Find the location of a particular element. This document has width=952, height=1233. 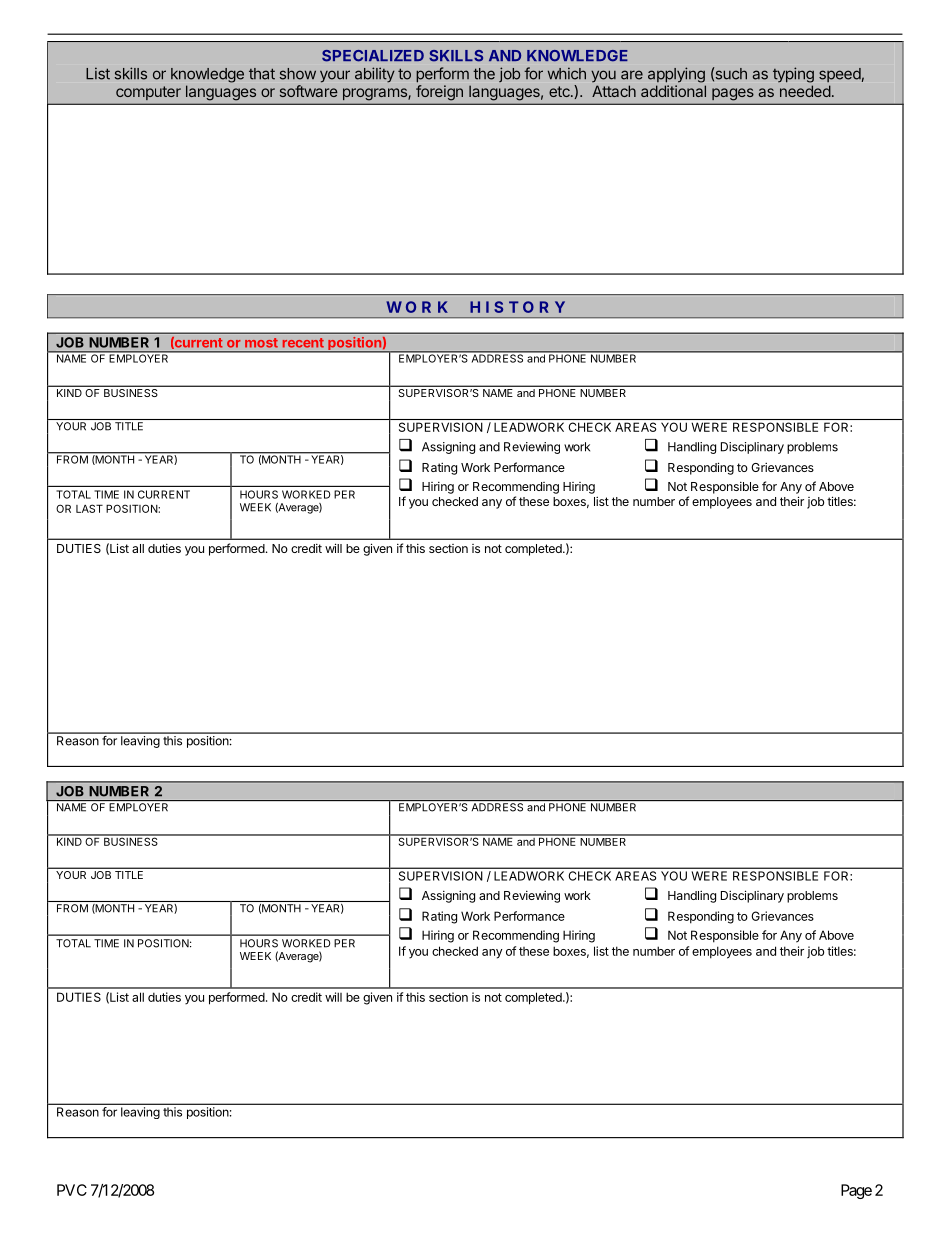

PVC is located at coordinates (72, 1190).
